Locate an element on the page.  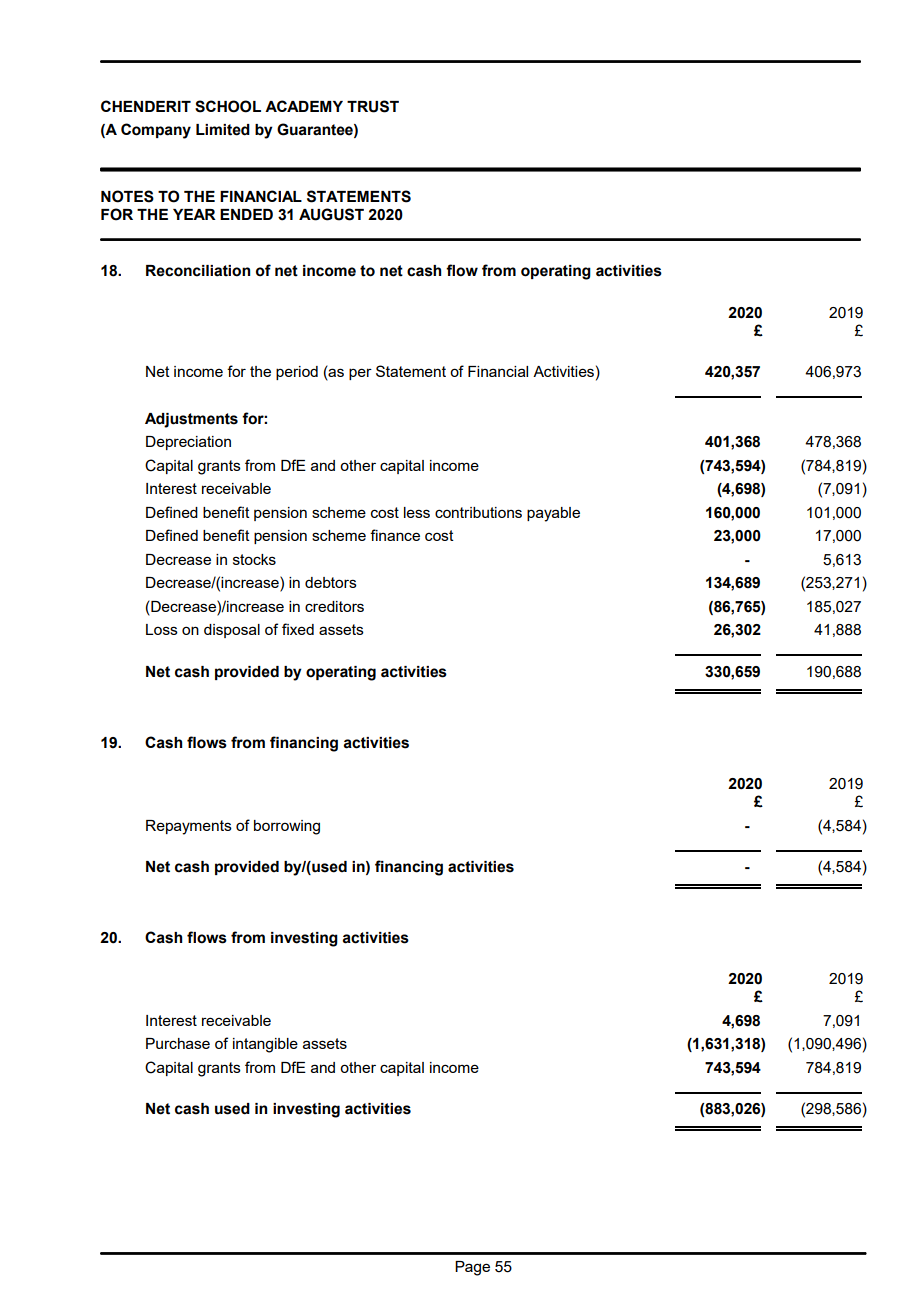
AUGUST is located at coordinates (331, 214).
